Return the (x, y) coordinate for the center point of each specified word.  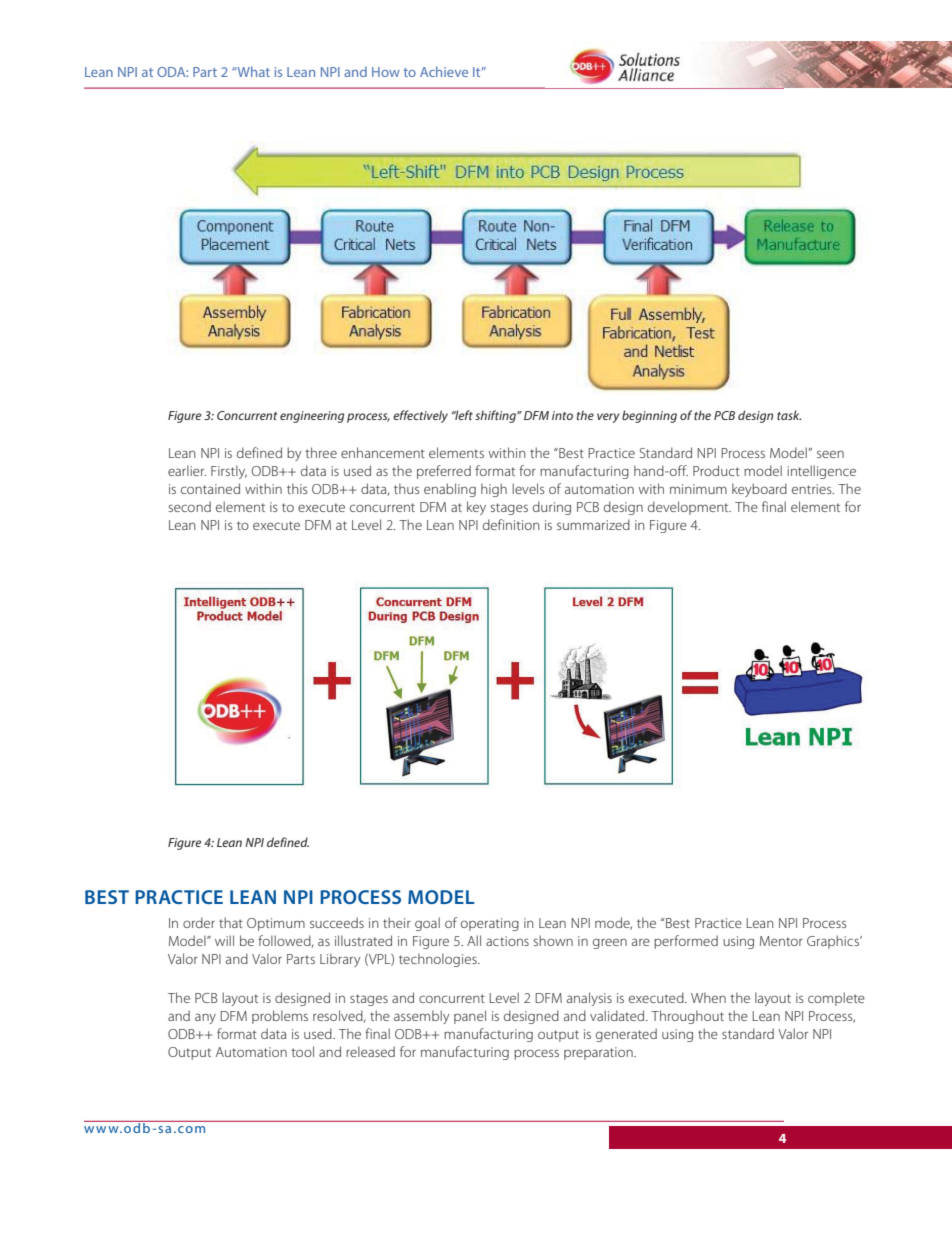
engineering (312, 417)
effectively (420, 416)
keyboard (759, 490)
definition (511, 524)
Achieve (444, 71)
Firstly (229, 472)
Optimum (276, 924)
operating (490, 924)
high (494, 490)
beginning (649, 416)
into (562, 415)
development (689, 508)
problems (280, 1017)
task (789, 415)
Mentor (781, 941)
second (189, 506)
